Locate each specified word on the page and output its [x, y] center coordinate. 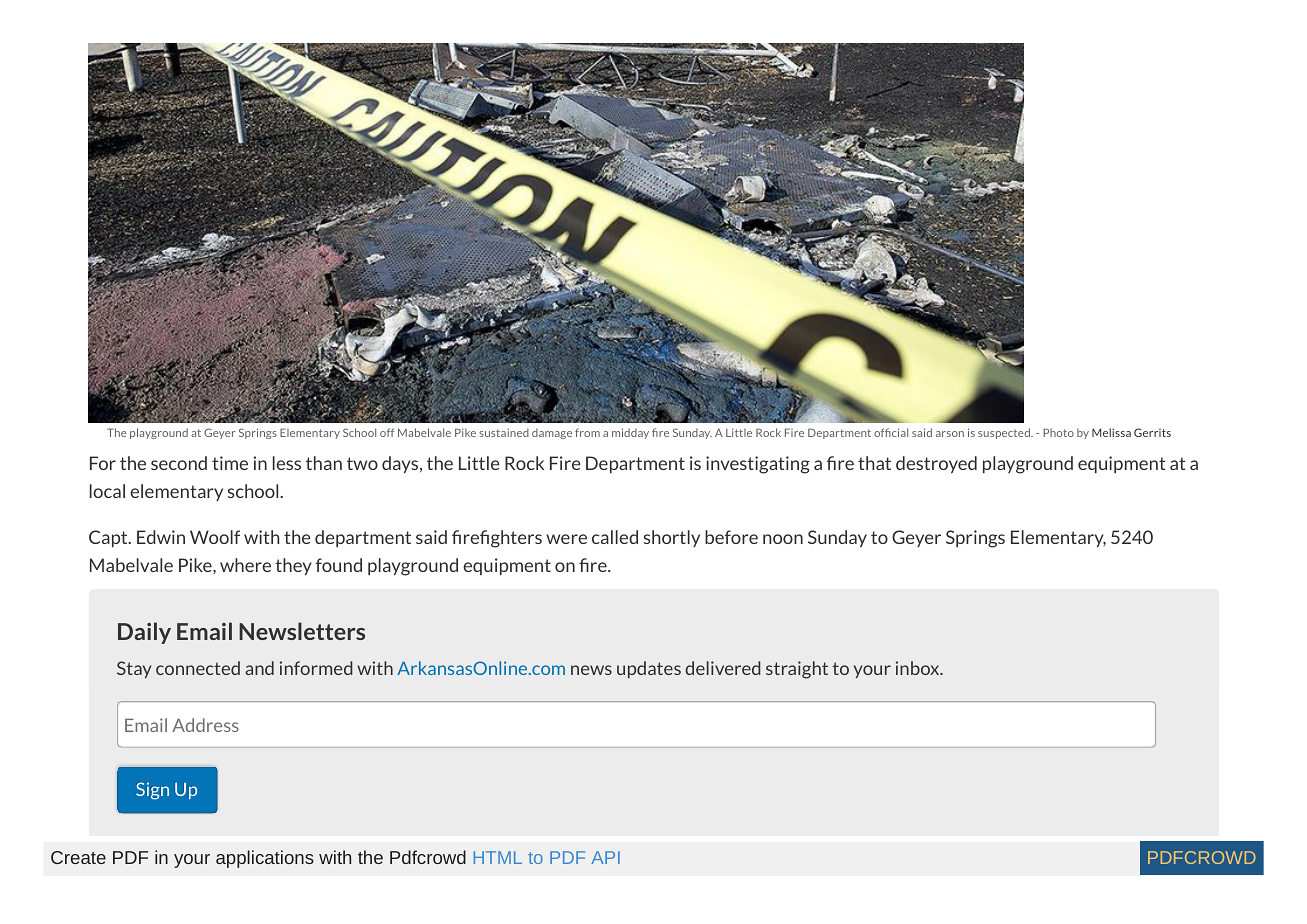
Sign [152, 791]
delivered [723, 668]
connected [198, 668]
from [587, 432]
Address [205, 725]
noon [783, 539]
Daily [144, 633]
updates [649, 669]
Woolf [215, 537]
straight [797, 670]
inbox [919, 668]
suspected [1005, 433]
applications [265, 859]
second [179, 463]
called [615, 537]
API [605, 857]
